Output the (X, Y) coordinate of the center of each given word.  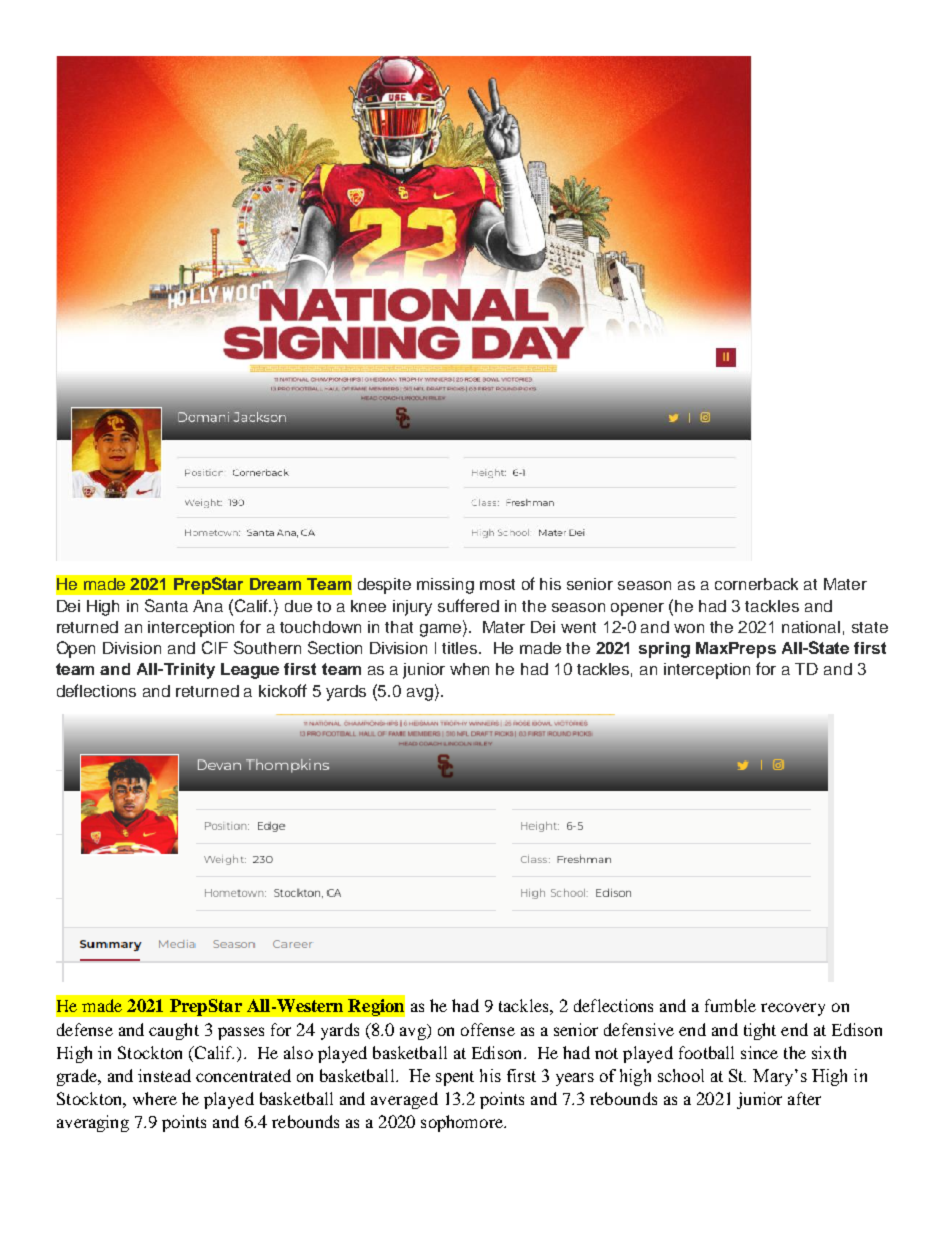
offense (488, 1029)
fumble (730, 1005)
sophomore (463, 1123)
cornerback (756, 584)
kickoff (283, 690)
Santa (166, 605)
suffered (468, 605)
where (155, 1098)
